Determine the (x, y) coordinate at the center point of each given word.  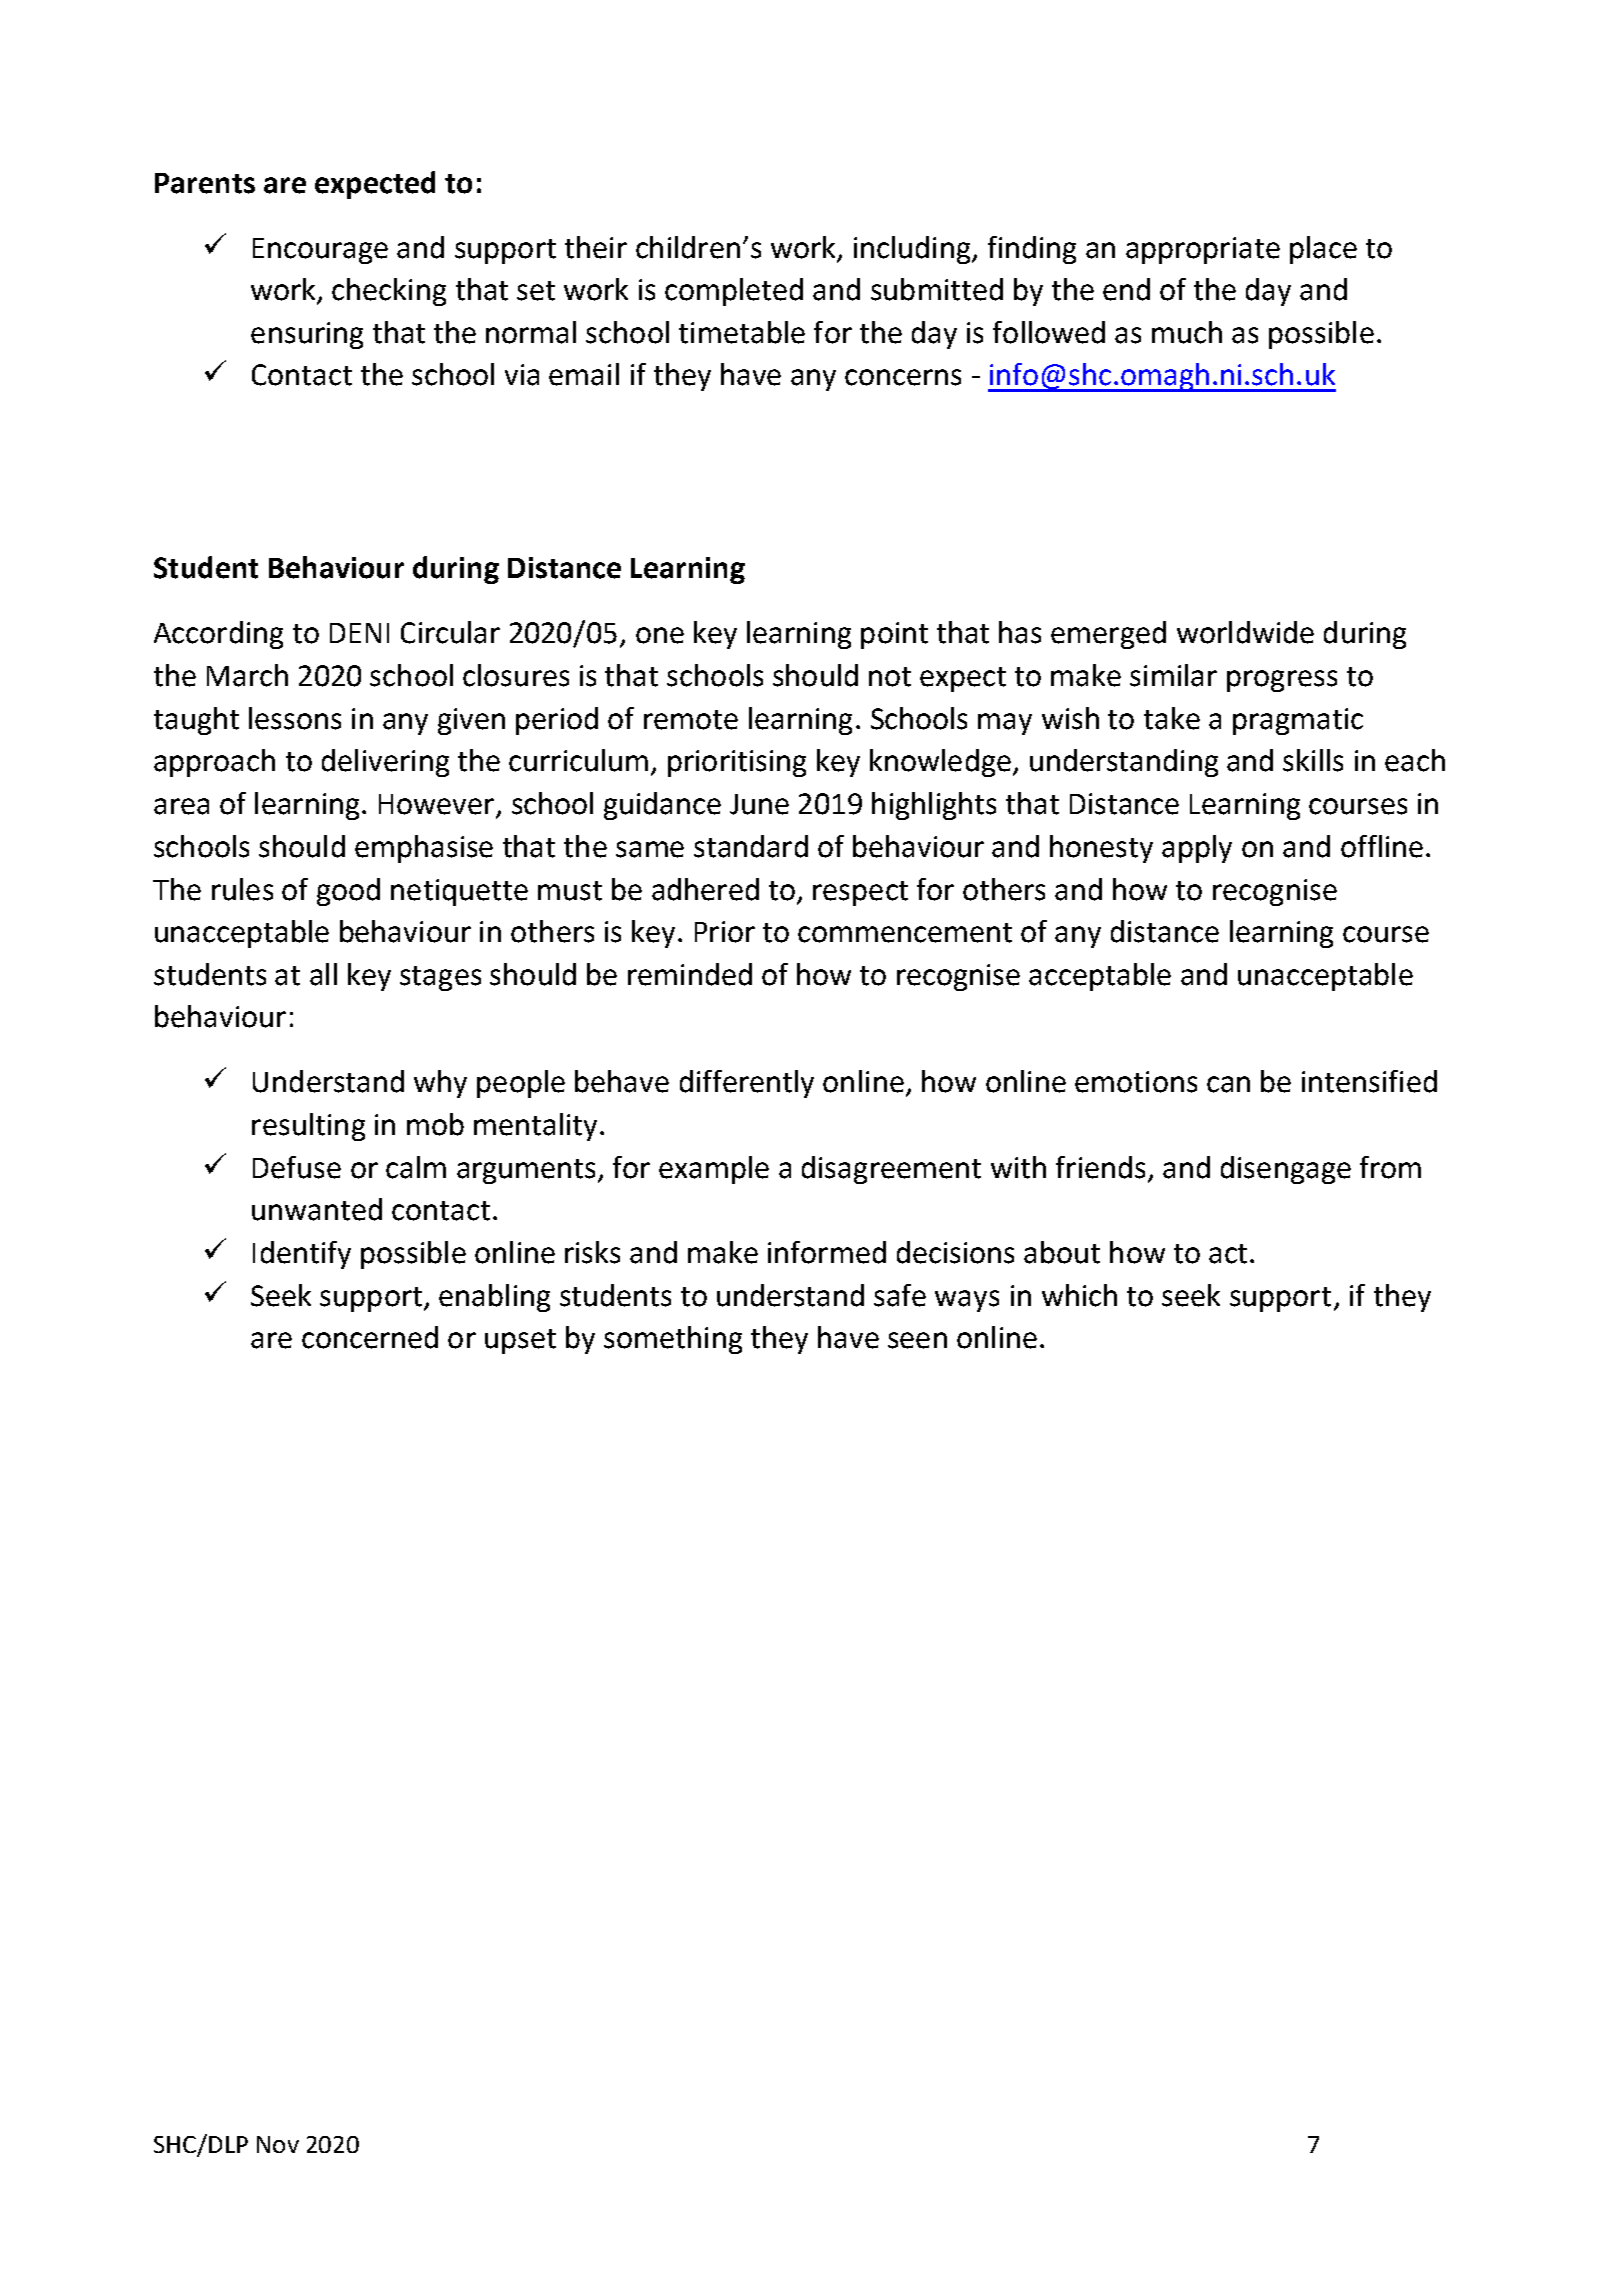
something (673, 1340)
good (348, 892)
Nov (278, 2144)
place (1323, 250)
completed (734, 292)
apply (1197, 849)
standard (751, 846)
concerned (370, 1337)
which (1079, 1295)
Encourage (320, 251)
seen (917, 1340)
